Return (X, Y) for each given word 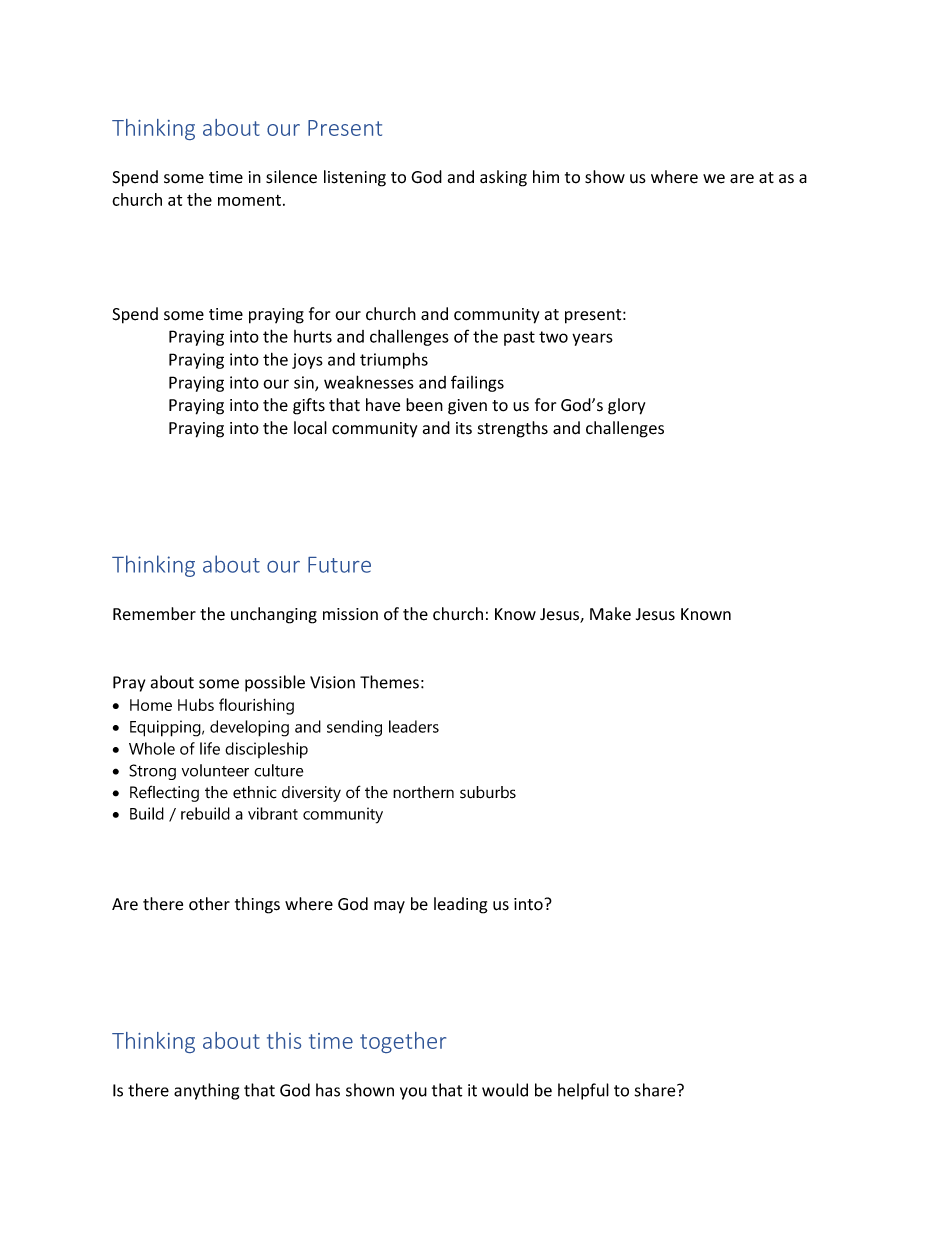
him (546, 176)
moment (249, 200)
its (464, 428)
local (310, 428)
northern (423, 792)
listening (355, 178)
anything (206, 1091)
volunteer (215, 770)
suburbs (488, 792)
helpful (583, 1091)
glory (626, 406)
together (403, 1042)
